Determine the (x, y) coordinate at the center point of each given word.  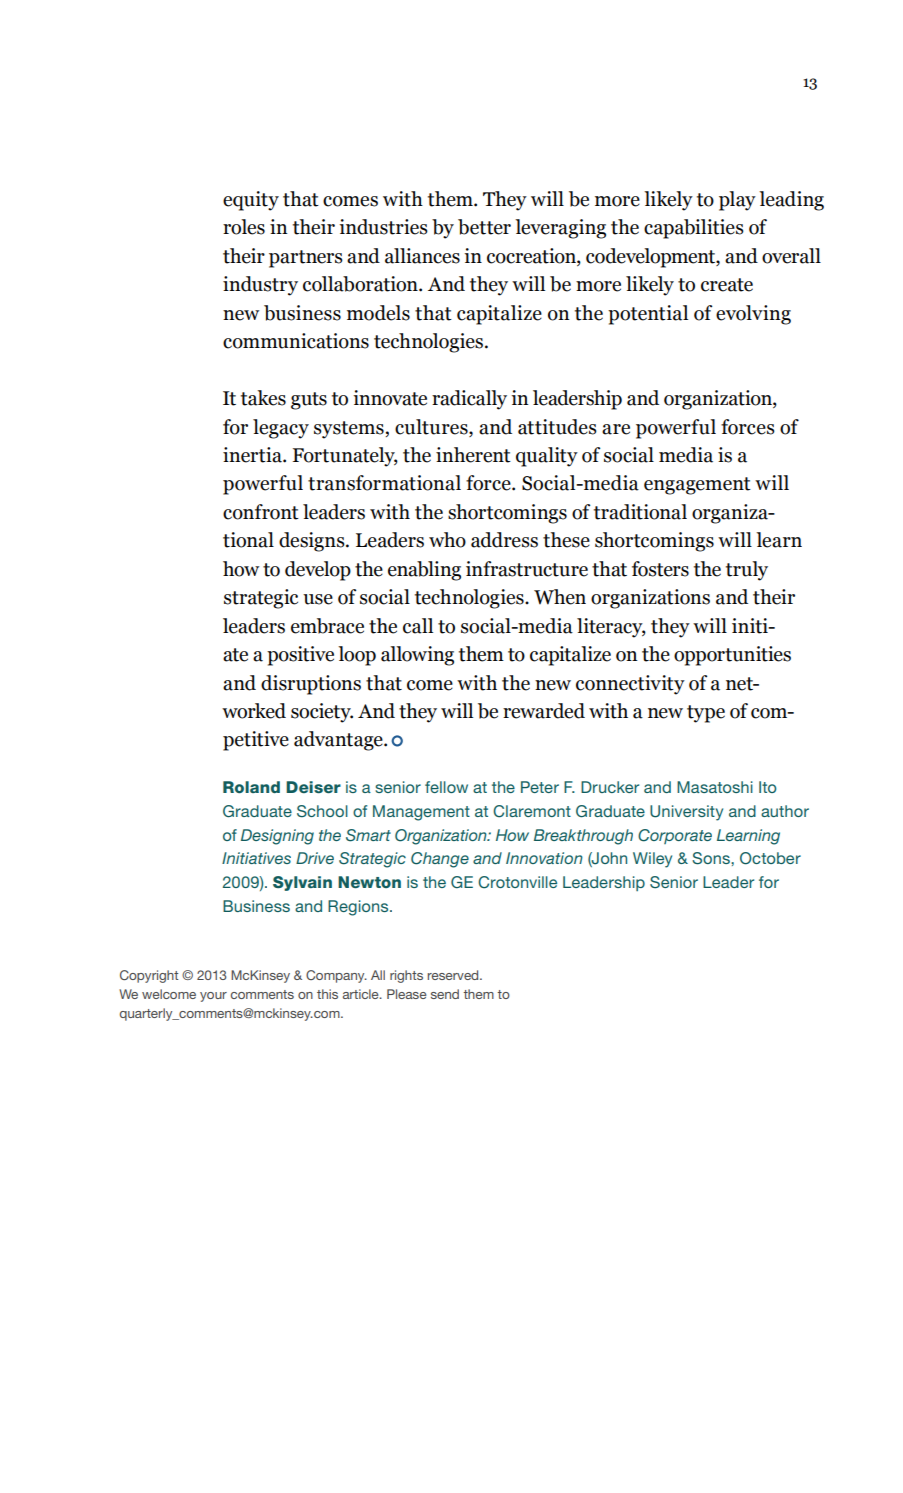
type (706, 714)
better (484, 227)
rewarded (544, 711)
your (213, 997)
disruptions (311, 685)
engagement (697, 486)
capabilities (694, 229)
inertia (253, 455)
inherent (473, 455)
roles (244, 227)
